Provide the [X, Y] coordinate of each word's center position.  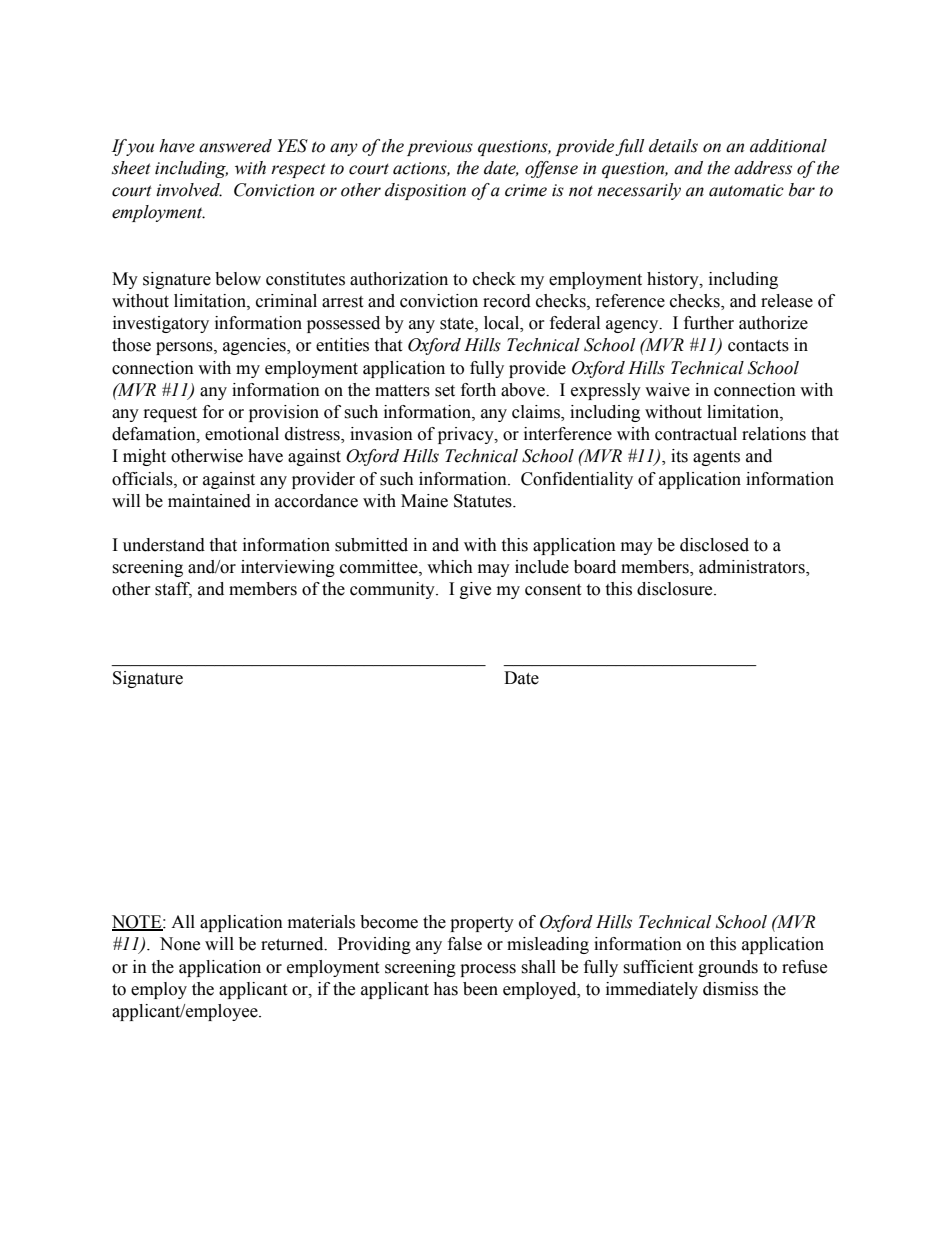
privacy [467, 435]
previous [440, 148]
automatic [746, 190]
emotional [242, 434]
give [475, 590]
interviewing [288, 568]
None [180, 944]
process [488, 970]
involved [189, 190]
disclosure [676, 589]
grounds [728, 968]
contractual [696, 434]
